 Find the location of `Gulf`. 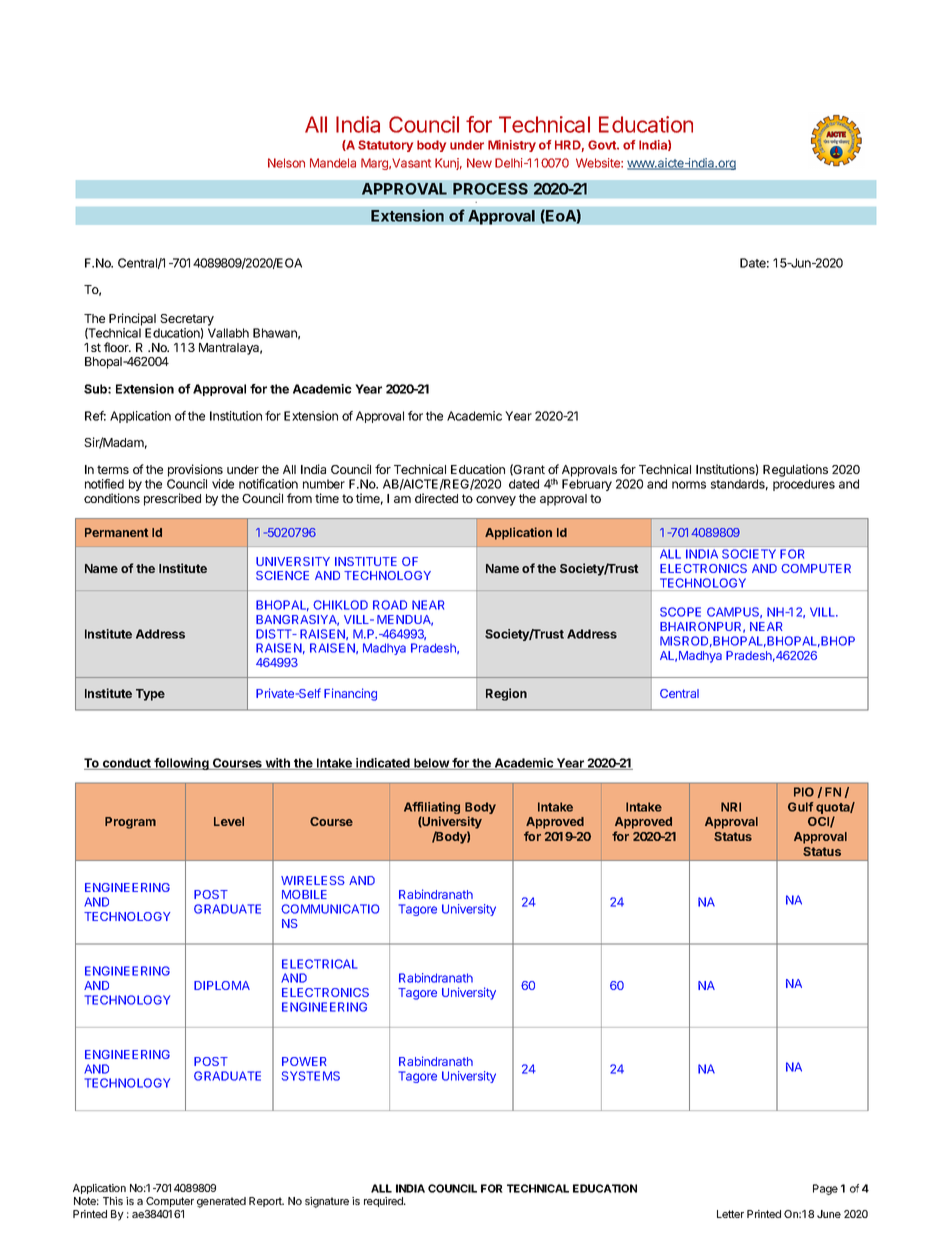

Gulf is located at coordinates (800, 807).
